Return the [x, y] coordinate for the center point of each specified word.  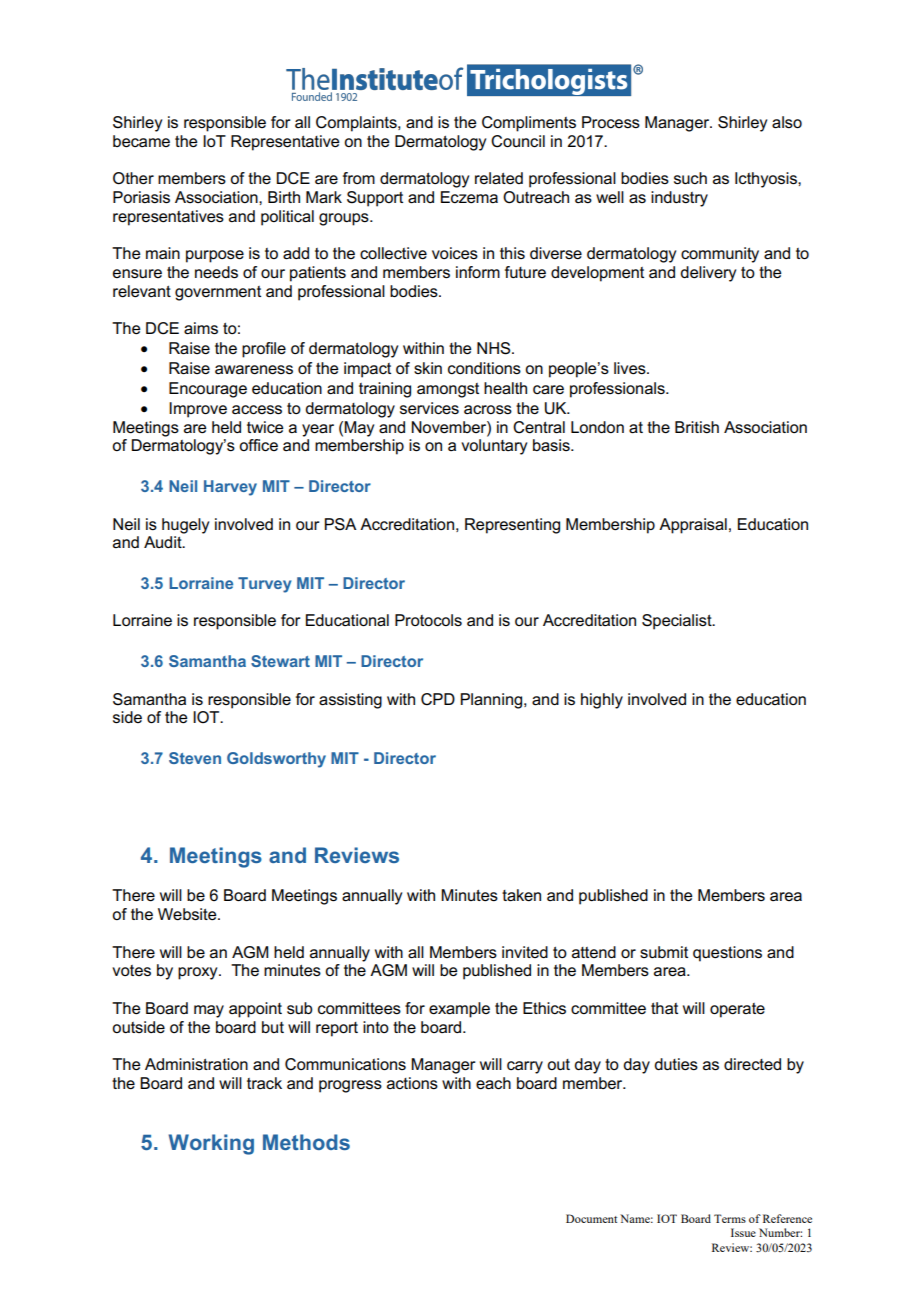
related [499, 178]
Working [211, 1144]
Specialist [678, 622]
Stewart [280, 661]
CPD [438, 699]
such [690, 178]
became [141, 141]
